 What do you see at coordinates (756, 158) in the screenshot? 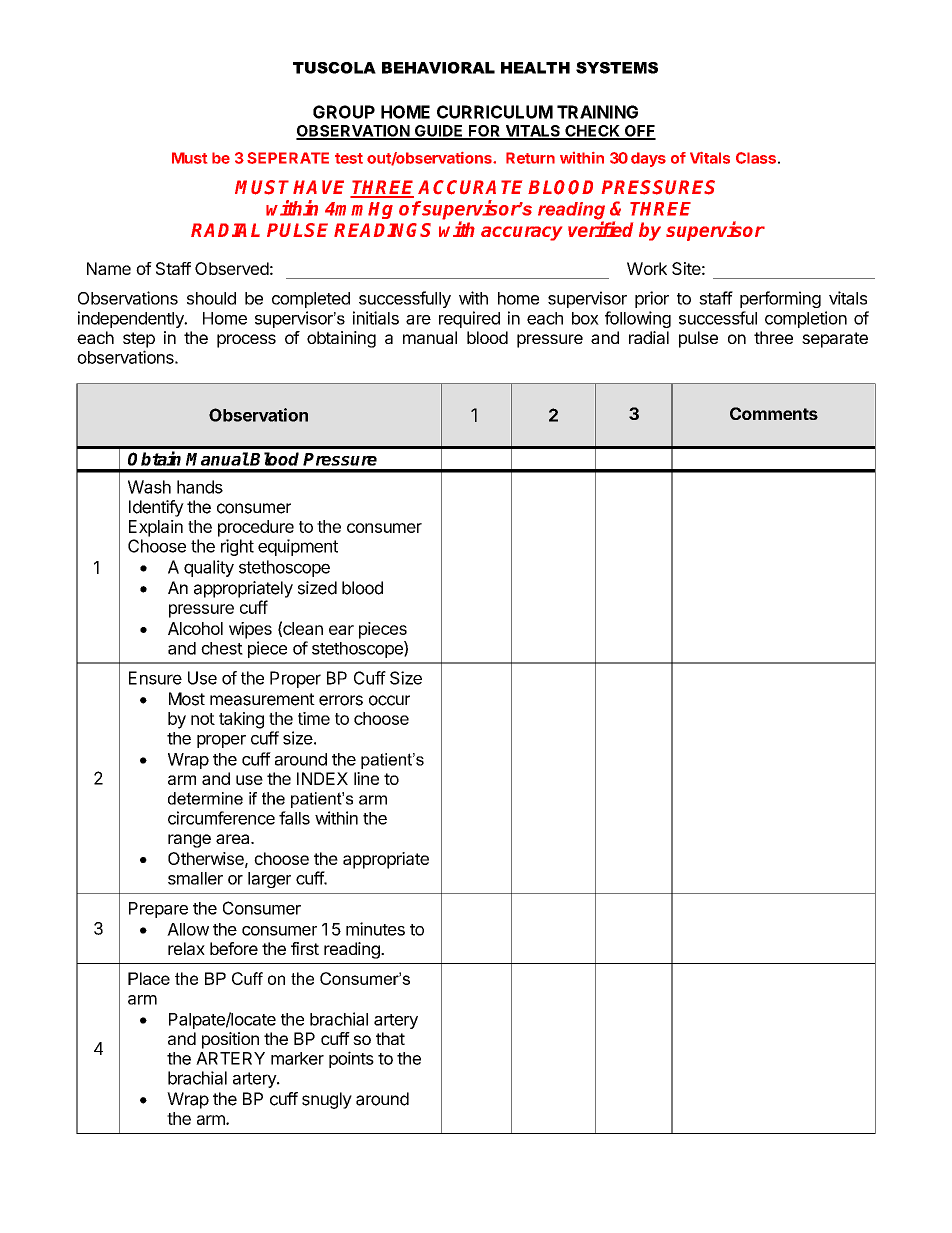
I see `Class` at bounding box center [756, 158].
